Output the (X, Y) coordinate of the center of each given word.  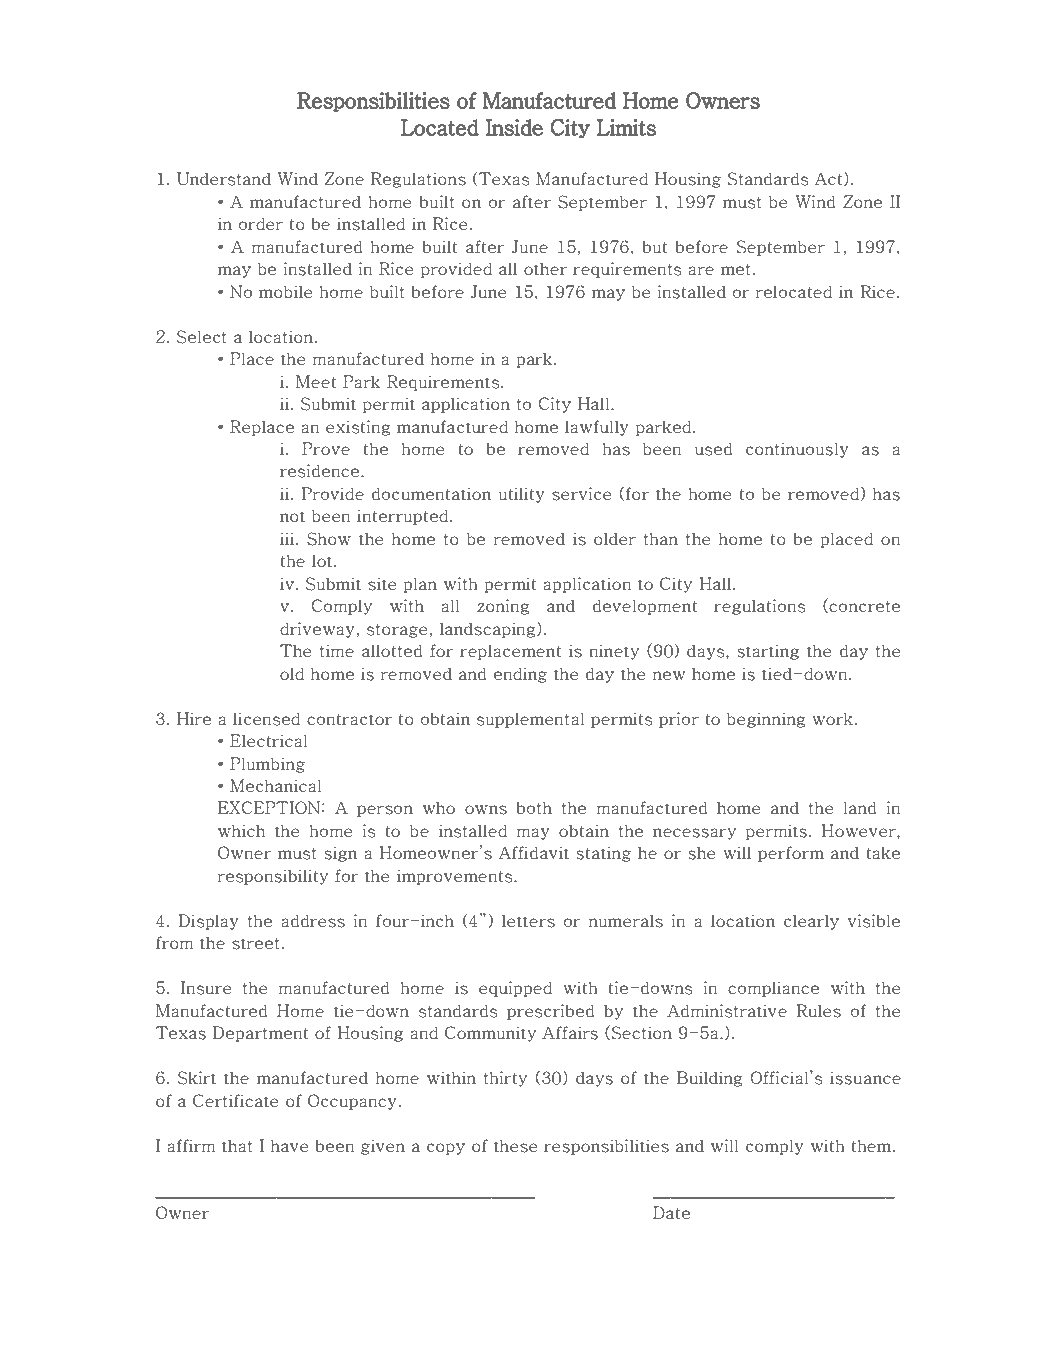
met (735, 269)
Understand (224, 179)
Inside (514, 127)
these (515, 1146)
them (872, 1146)
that (237, 1146)
